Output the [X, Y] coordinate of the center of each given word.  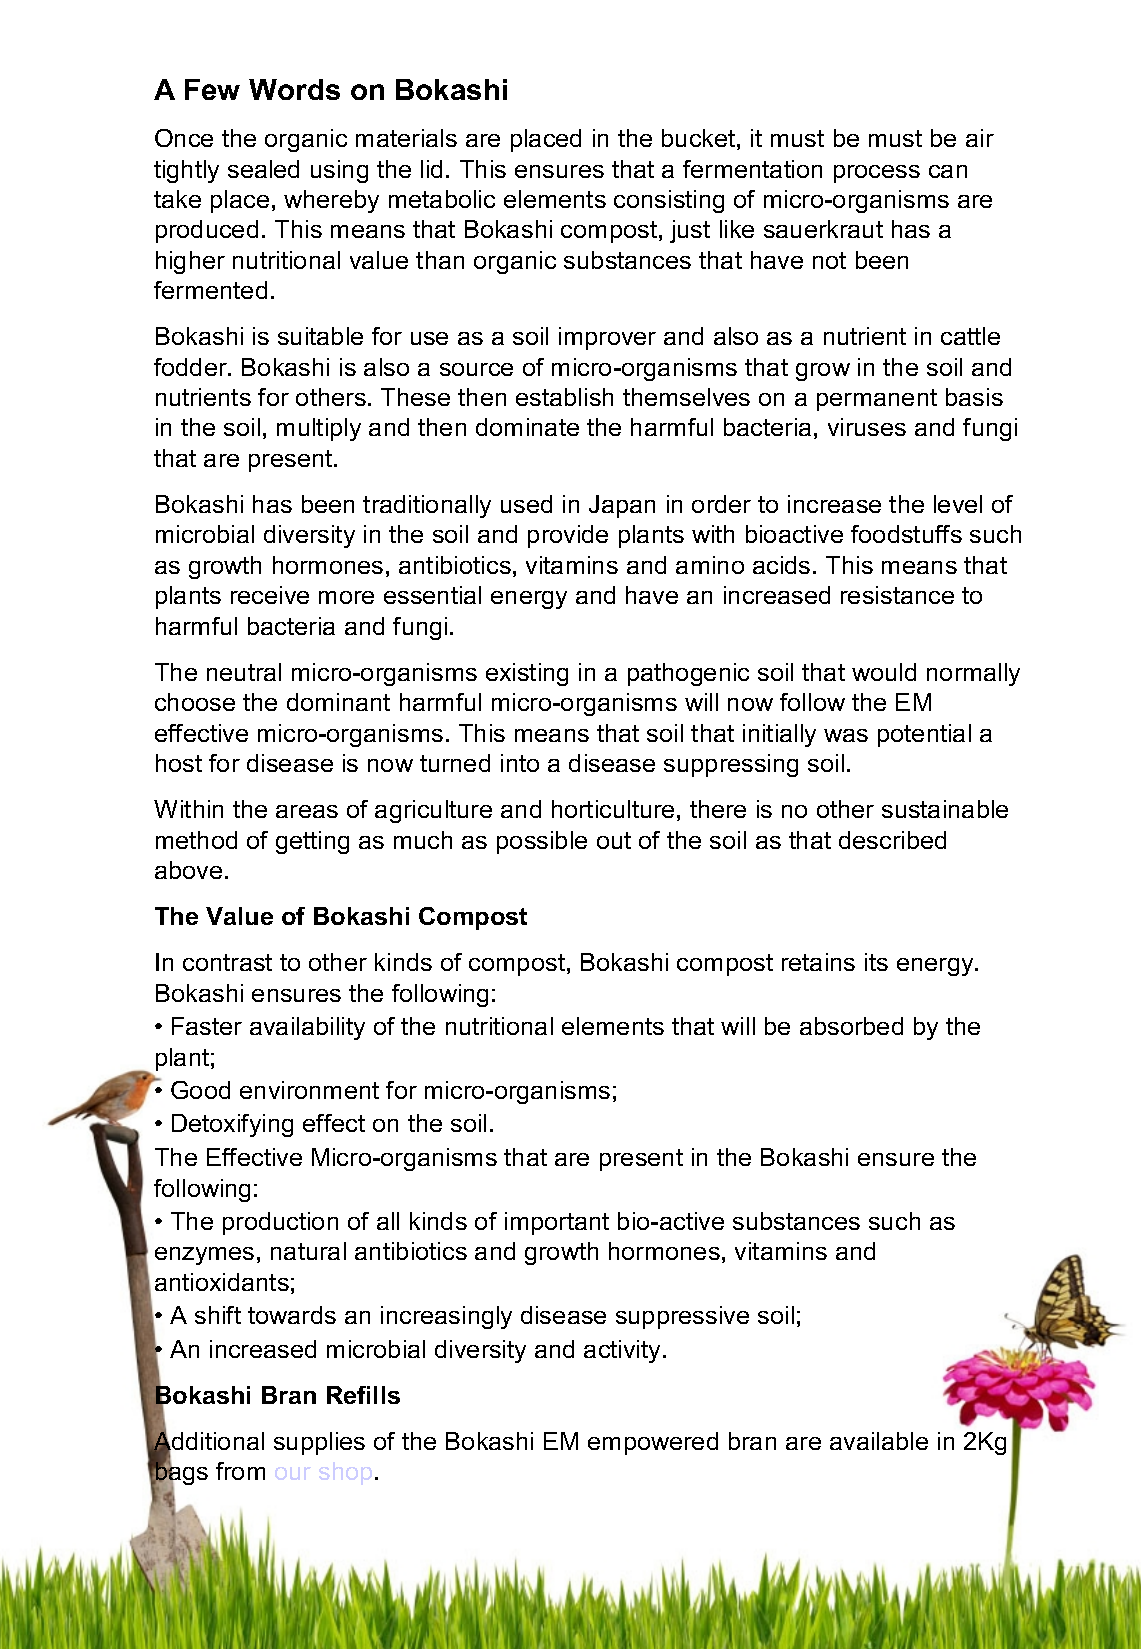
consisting [669, 201]
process [877, 174]
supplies [319, 1443]
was [846, 735]
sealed [263, 169]
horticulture [613, 809]
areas [307, 811]
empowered [653, 1443]
